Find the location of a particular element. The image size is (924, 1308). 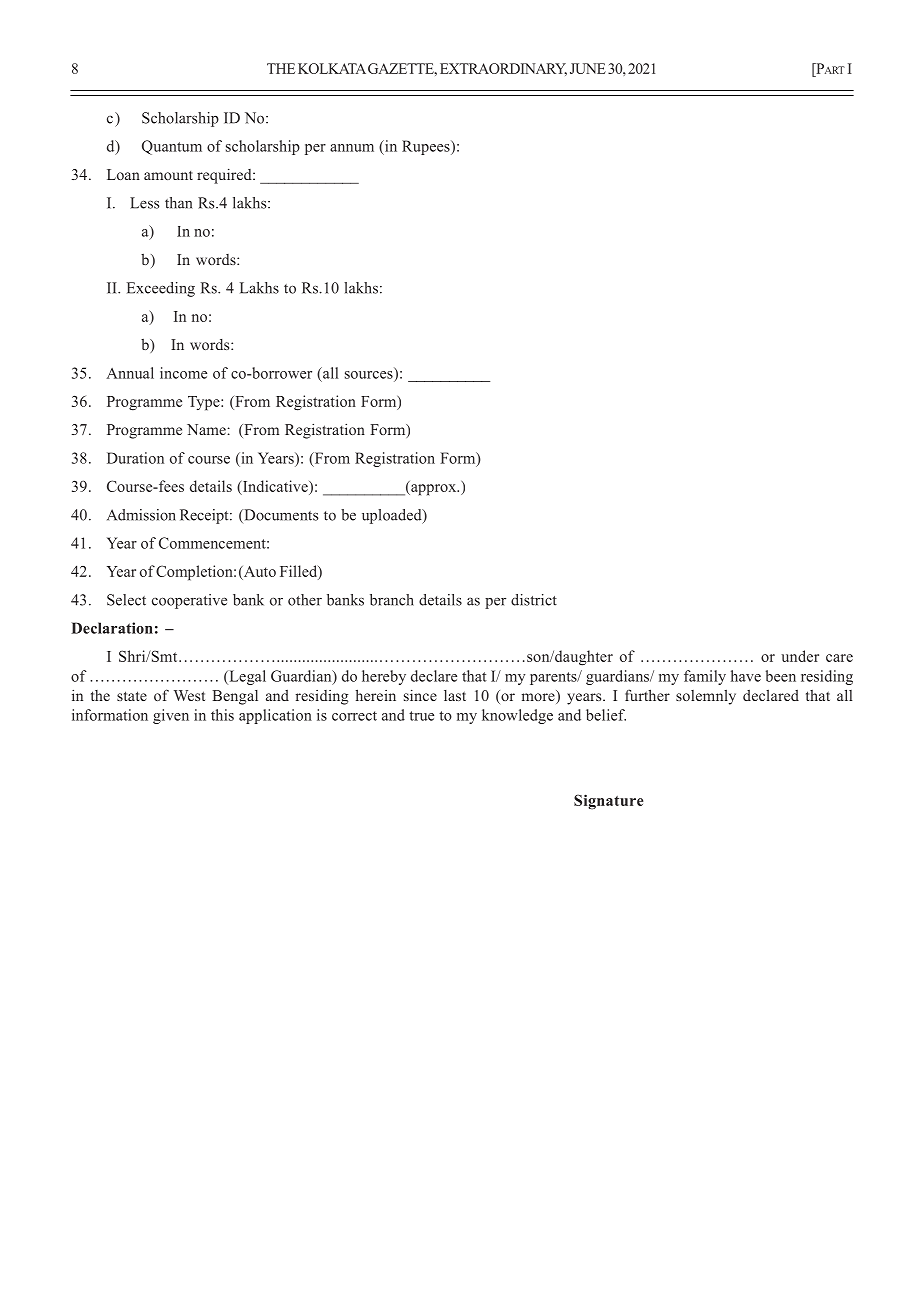

EXTRAORDINARY is located at coordinates (503, 69).
